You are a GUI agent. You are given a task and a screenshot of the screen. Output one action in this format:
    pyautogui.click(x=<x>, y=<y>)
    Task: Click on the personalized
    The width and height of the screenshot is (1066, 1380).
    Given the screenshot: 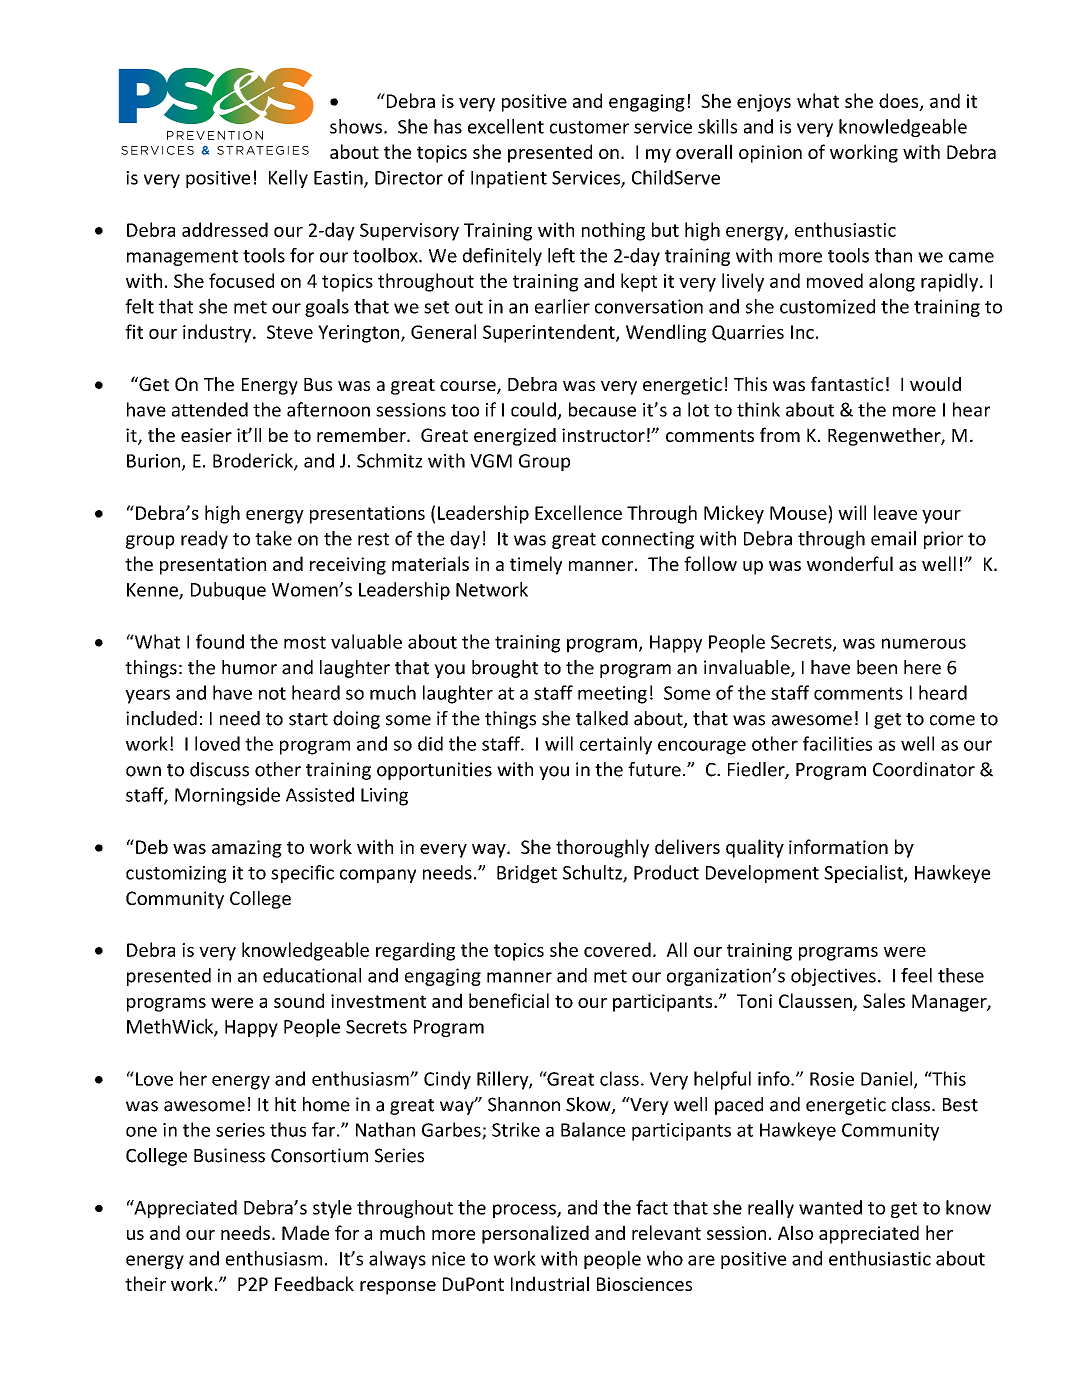 What is the action you would take?
    pyautogui.click(x=535, y=1234)
